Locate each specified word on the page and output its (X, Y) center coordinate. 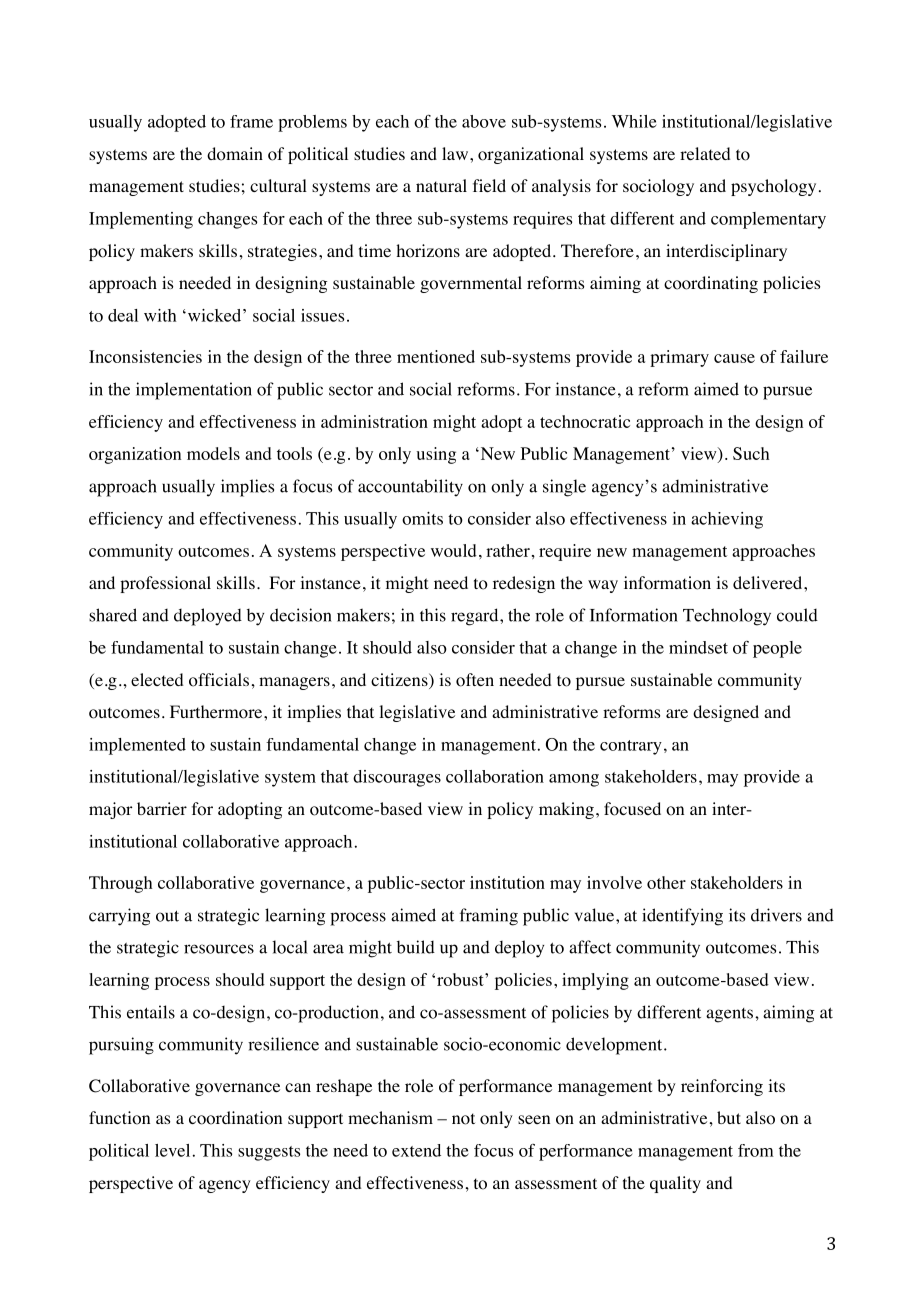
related (705, 153)
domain (235, 154)
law (456, 153)
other (666, 882)
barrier (162, 808)
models (213, 453)
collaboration (495, 776)
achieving (727, 520)
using (436, 455)
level (172, 1150)
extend (416, 1150)
